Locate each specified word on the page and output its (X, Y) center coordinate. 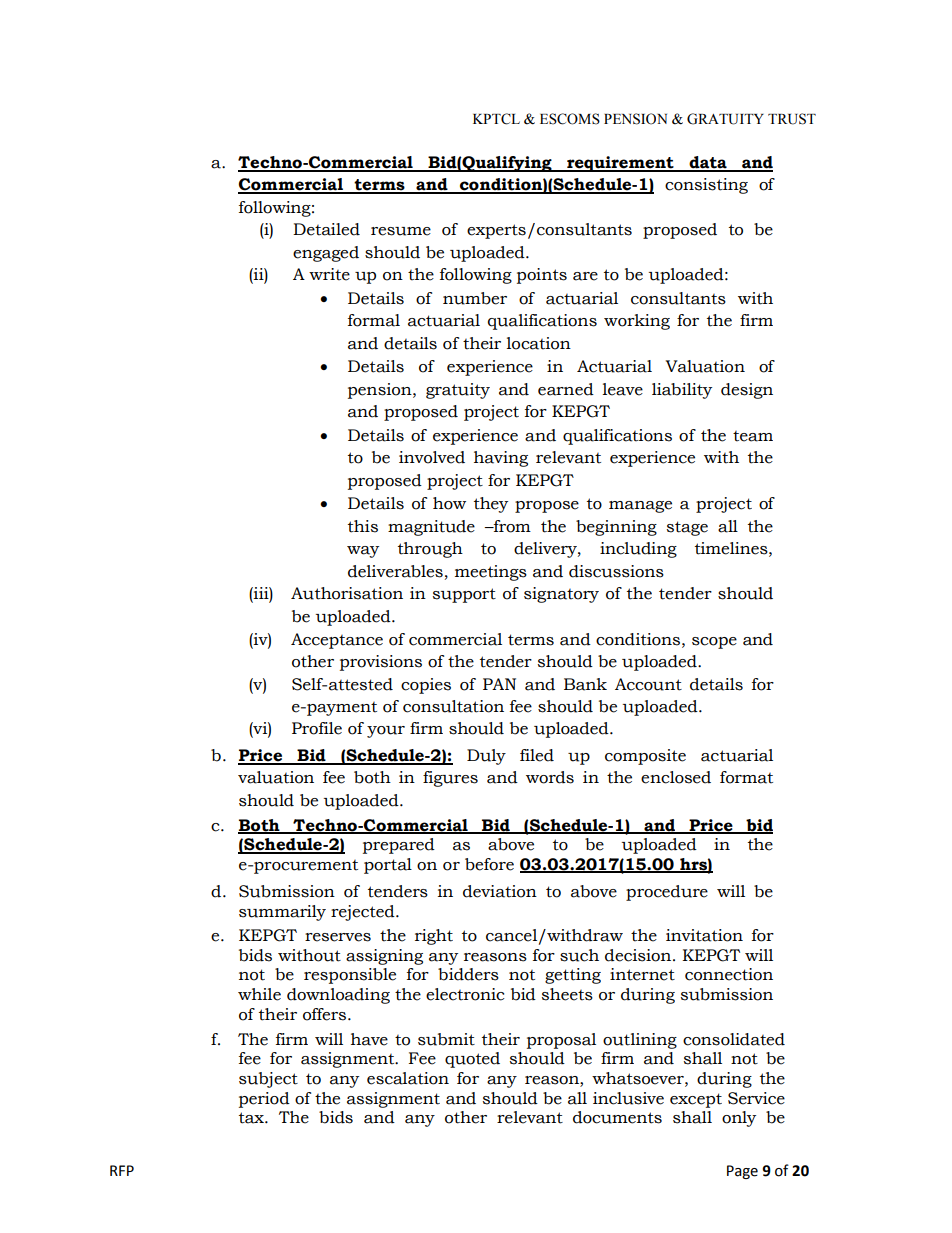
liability (682, 391)
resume (401, 231)
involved (432, 457)
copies (426, 686)
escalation (408, 1078)
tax (252, 1118)
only (739, 1119)
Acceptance (337, 641)
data (708, 163)
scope (714, 643)
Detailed (326, 229)
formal (374, 320)
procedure (667, 893)
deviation (500, 891)
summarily (282, 913)
